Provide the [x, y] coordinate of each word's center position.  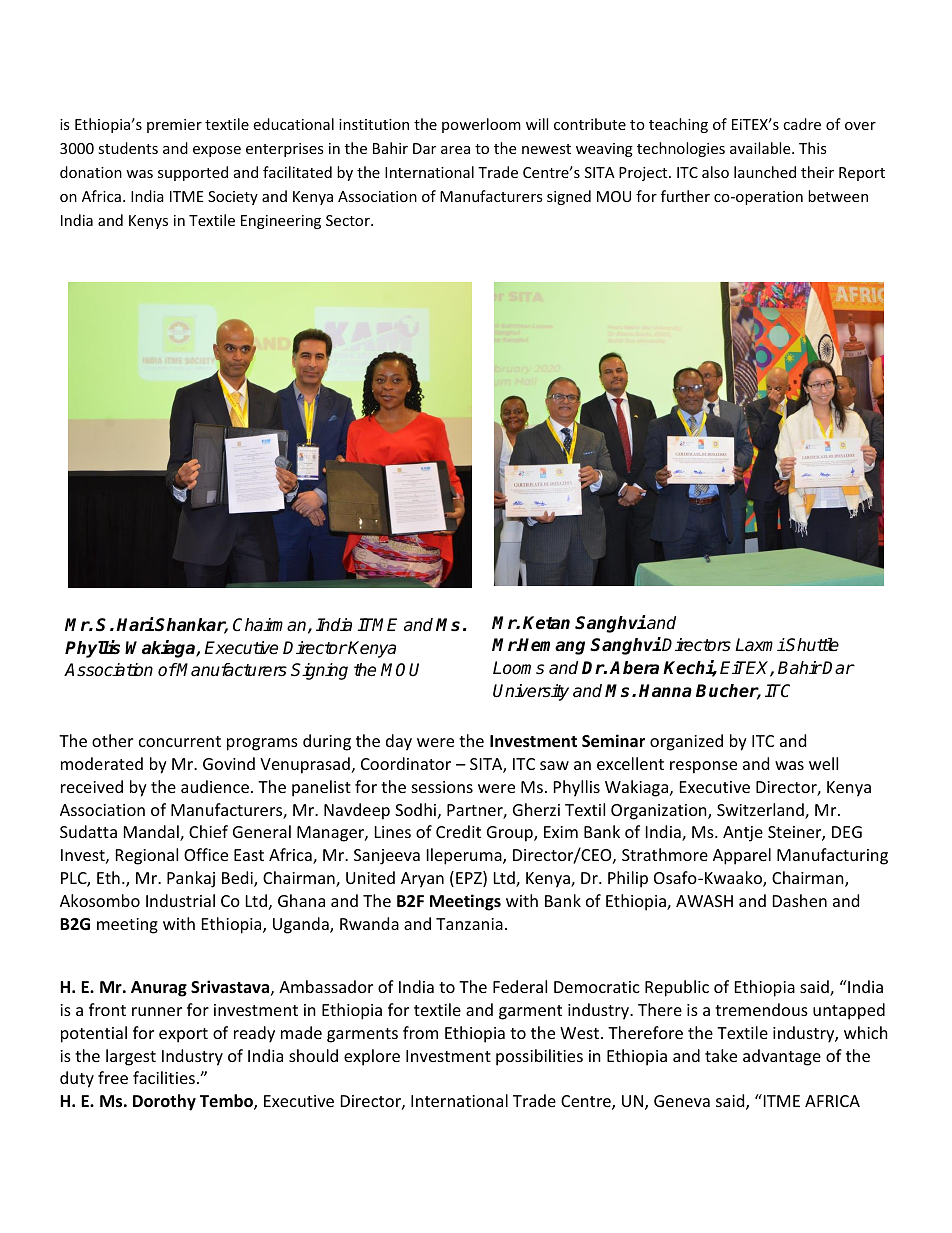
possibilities [539, 1057]
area [455, 150]
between [838, 196]
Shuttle [812, 645]
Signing [319, 671]
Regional [147, 856]
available [761, 148]
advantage [782, 1057]
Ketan [546, 623]
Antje [743, 834]
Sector [349, 220]
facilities [164, 1077]
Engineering [281, 222]
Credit [458, 831]
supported [193, 173]
